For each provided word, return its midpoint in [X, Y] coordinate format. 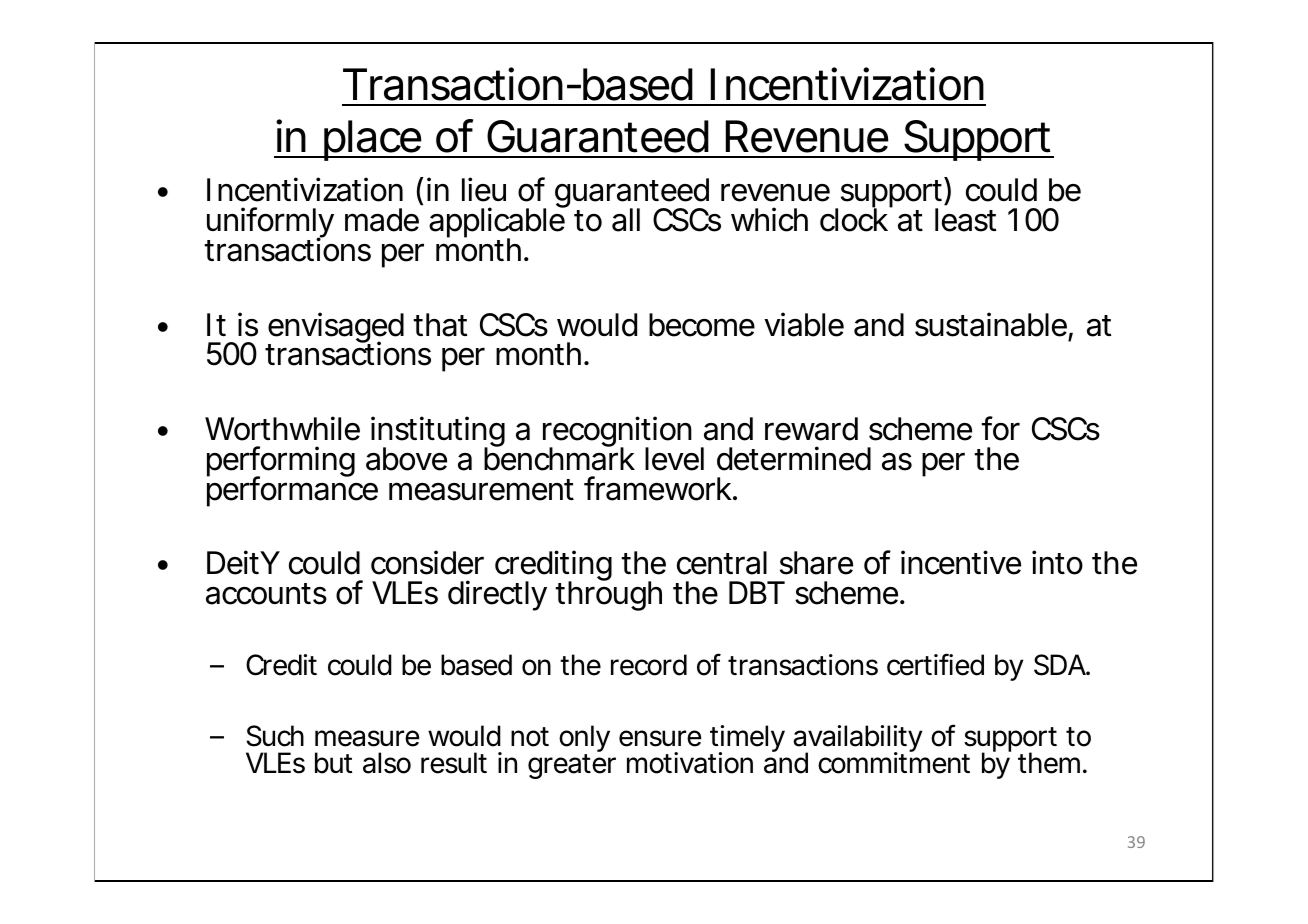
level [674, 459]
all [626, 220]
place [372, 140]
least [965, 220]
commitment [894, 762]
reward [811, 429]
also [387, 763]
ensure [660, 738]
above [406, 459]
